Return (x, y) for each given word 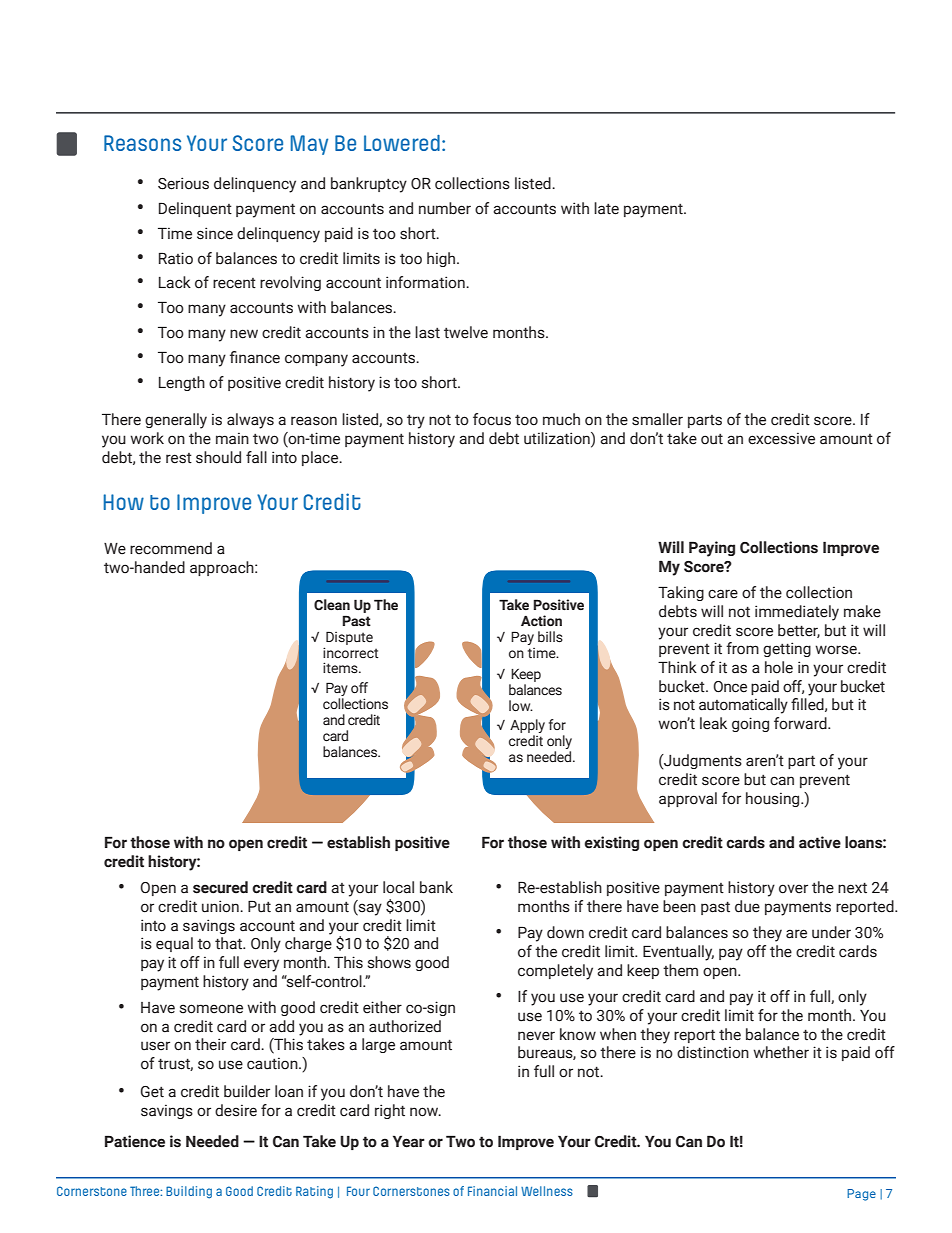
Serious (183, 183)
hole (779, 667)
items (341, 668)
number (445, 208)
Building (189, 1192)
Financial (492, 1191)
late (606, 208)
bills (550, 637)
